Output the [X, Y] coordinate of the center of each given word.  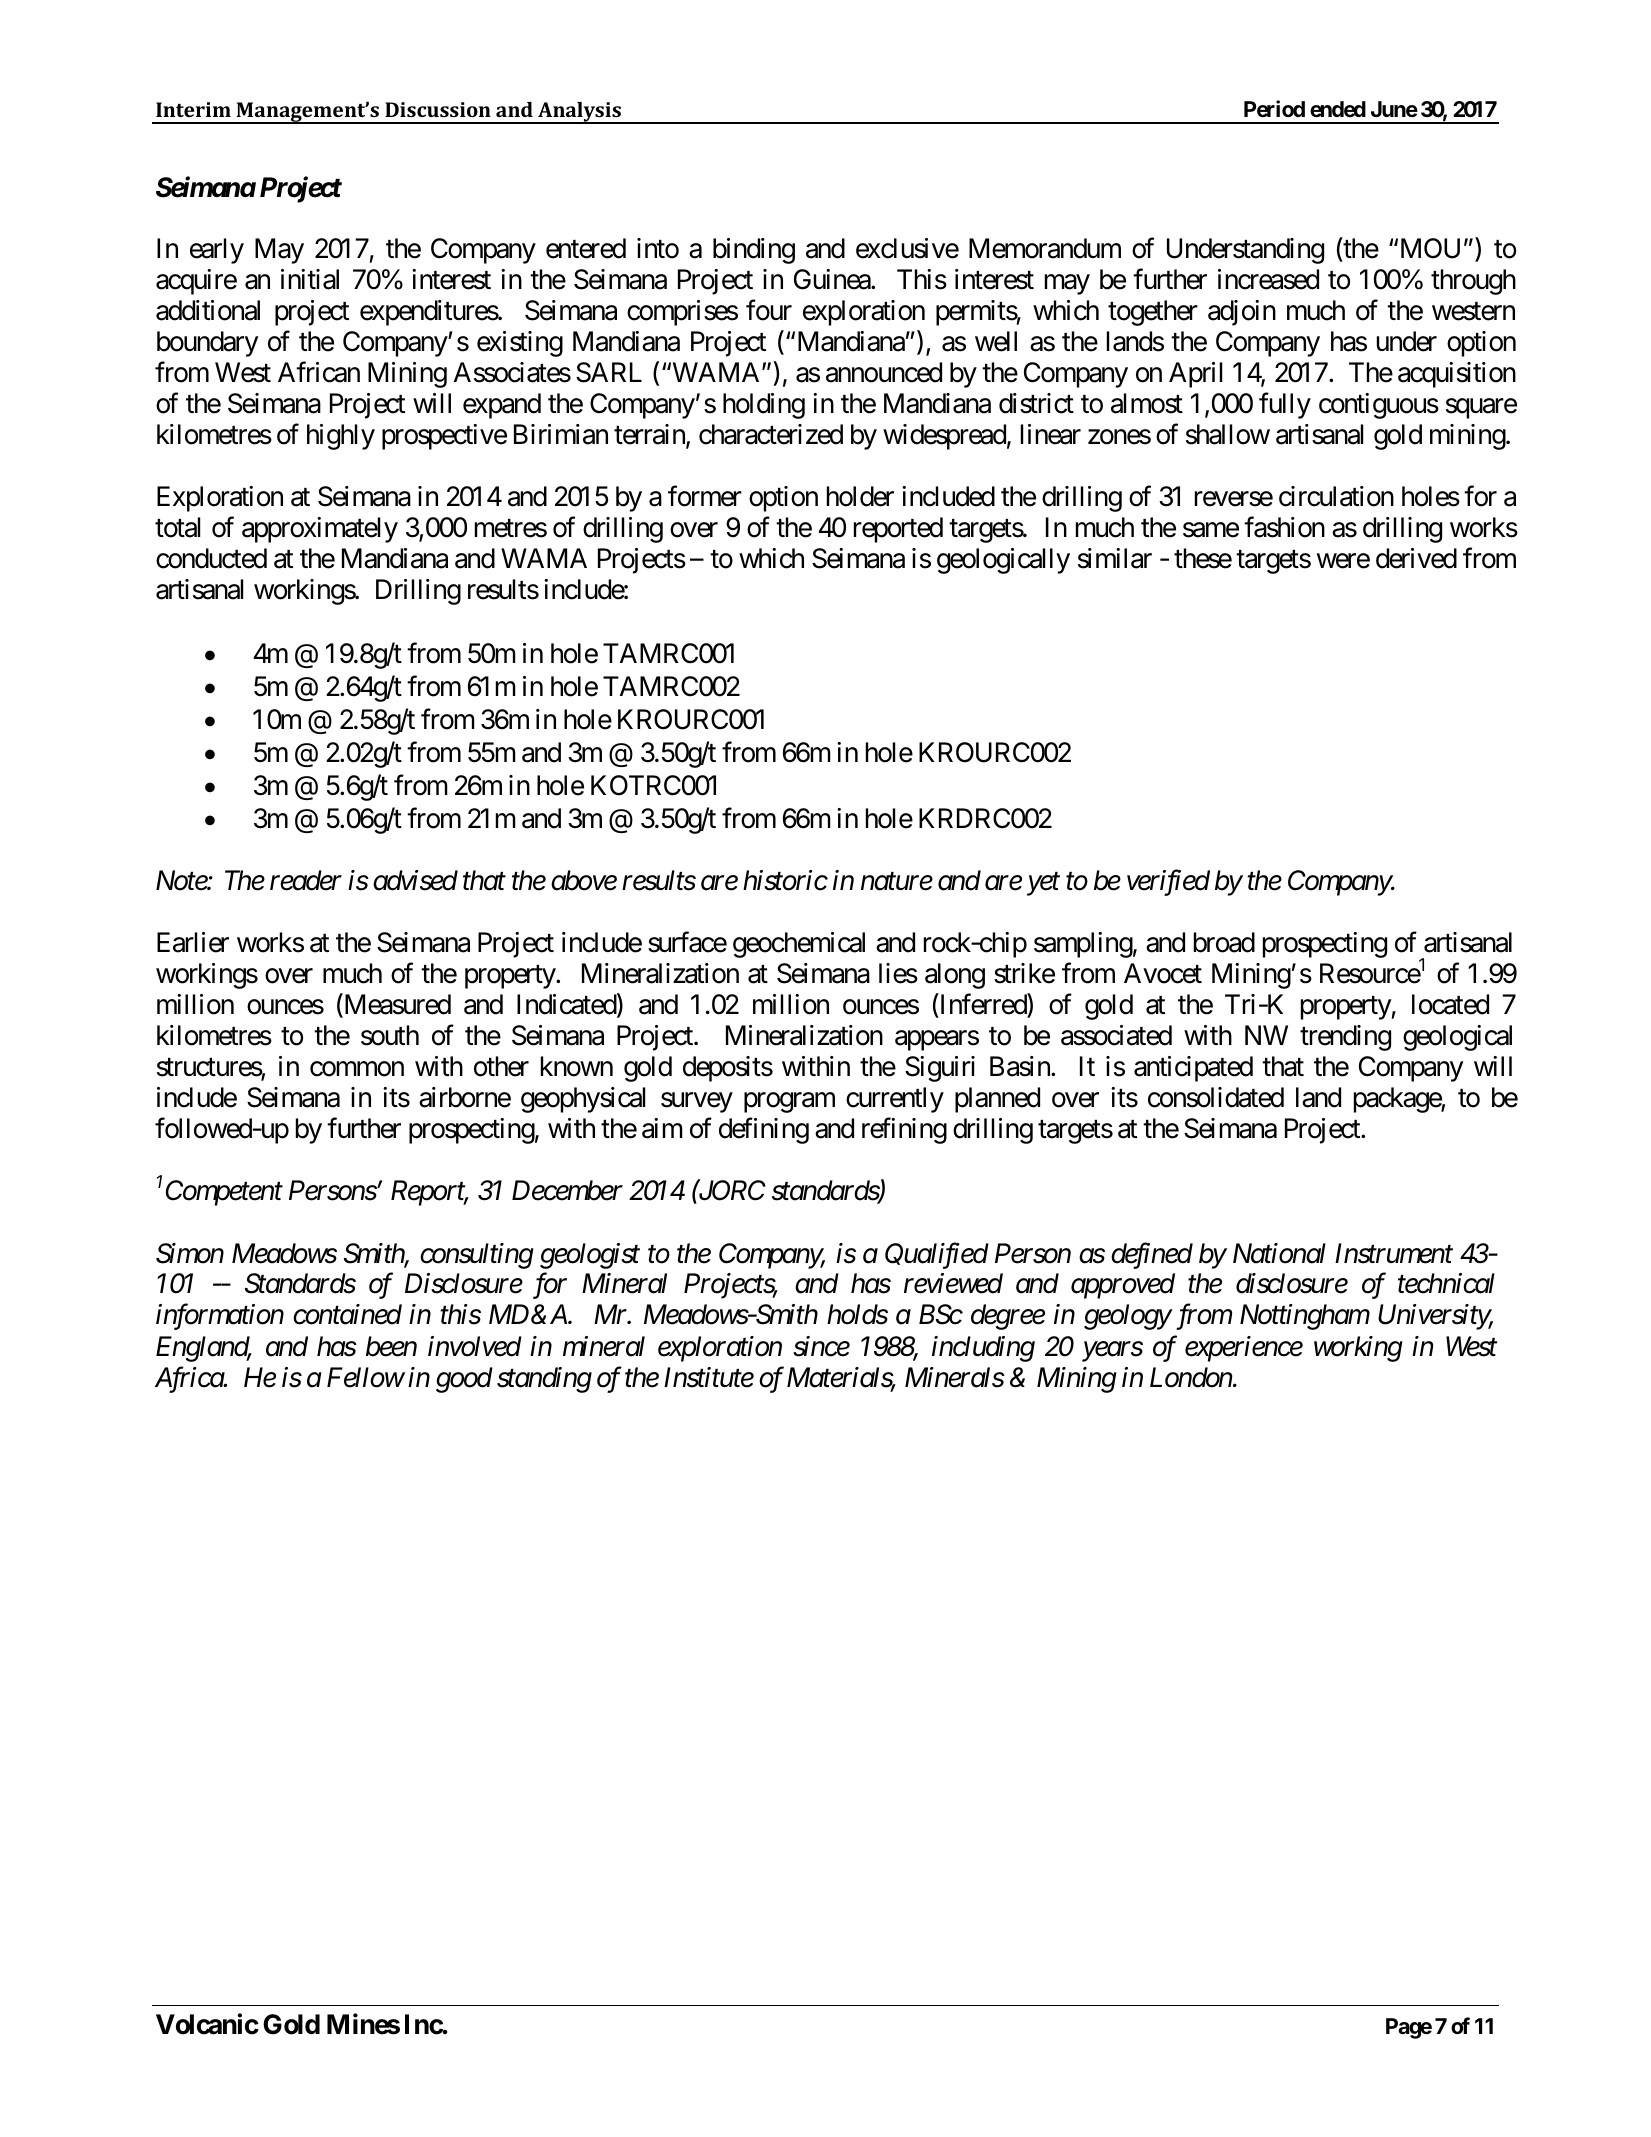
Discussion [438, 109]
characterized [771, 434]
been [391, 1346]
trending [1345, 1038]
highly [341, 437]
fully [1285, 406]
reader [306, 880]
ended [1338, 109]
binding [754, 251]
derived [1416, 558]
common [357, 1069]
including [983, 1349]
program [789, 1103]
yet [1043, 885]
